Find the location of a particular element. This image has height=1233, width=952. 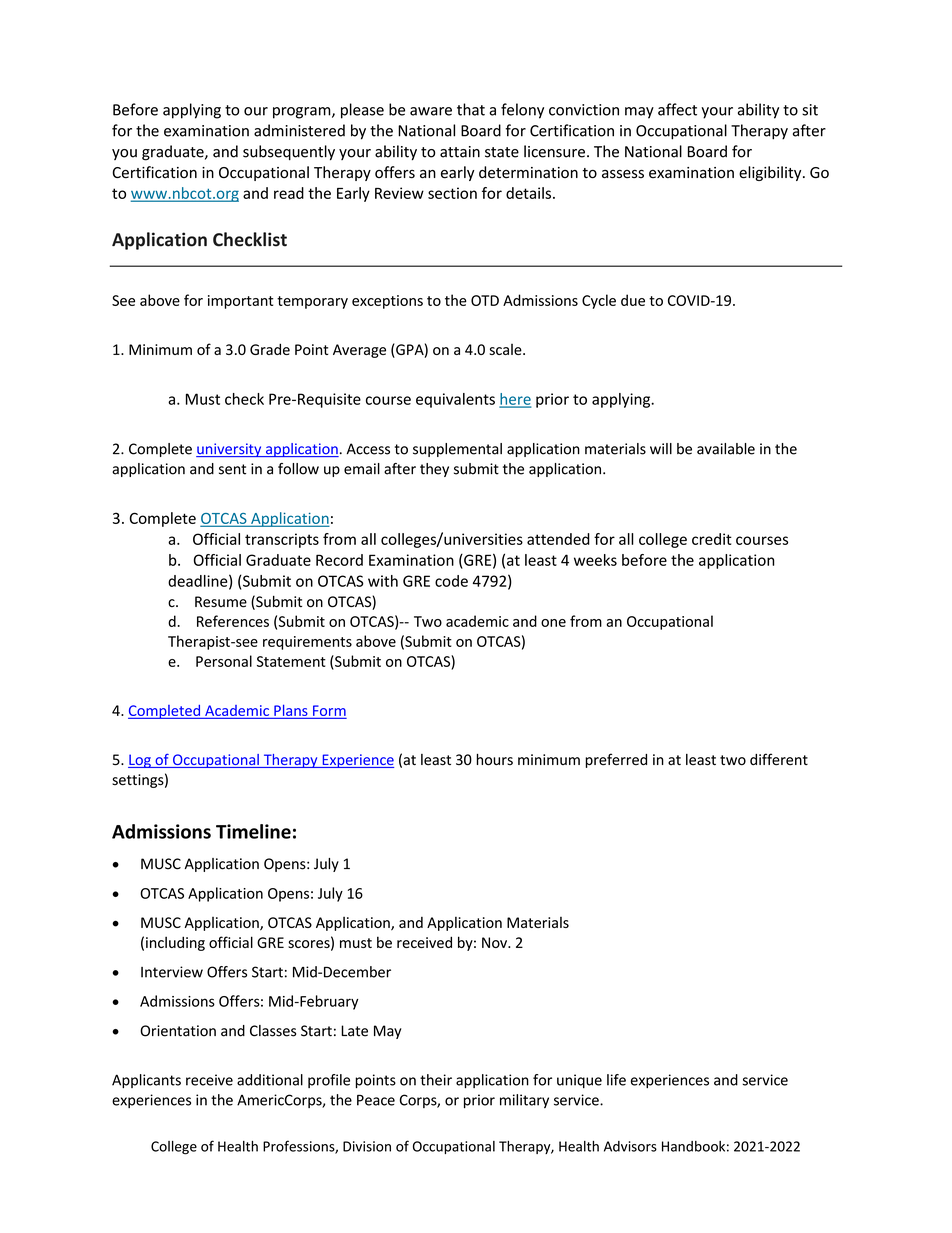

different is located at coordinates (779, 759).
